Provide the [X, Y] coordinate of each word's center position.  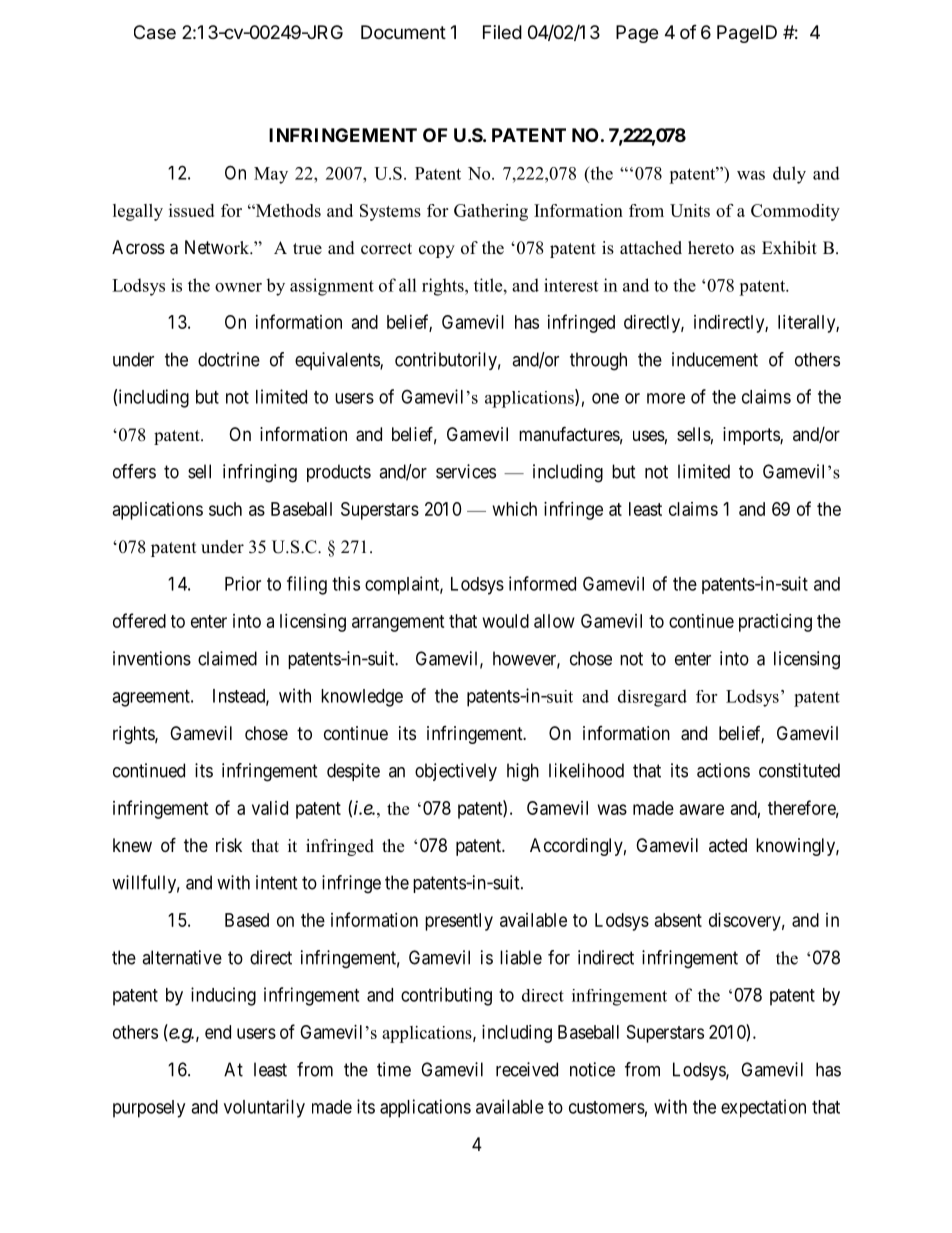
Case [155, 32]
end [218, 1032]
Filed [502, 32]
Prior [243, 583]
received [527, 1069]
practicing [775, 623]
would [506, 621]
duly [789, 175]
